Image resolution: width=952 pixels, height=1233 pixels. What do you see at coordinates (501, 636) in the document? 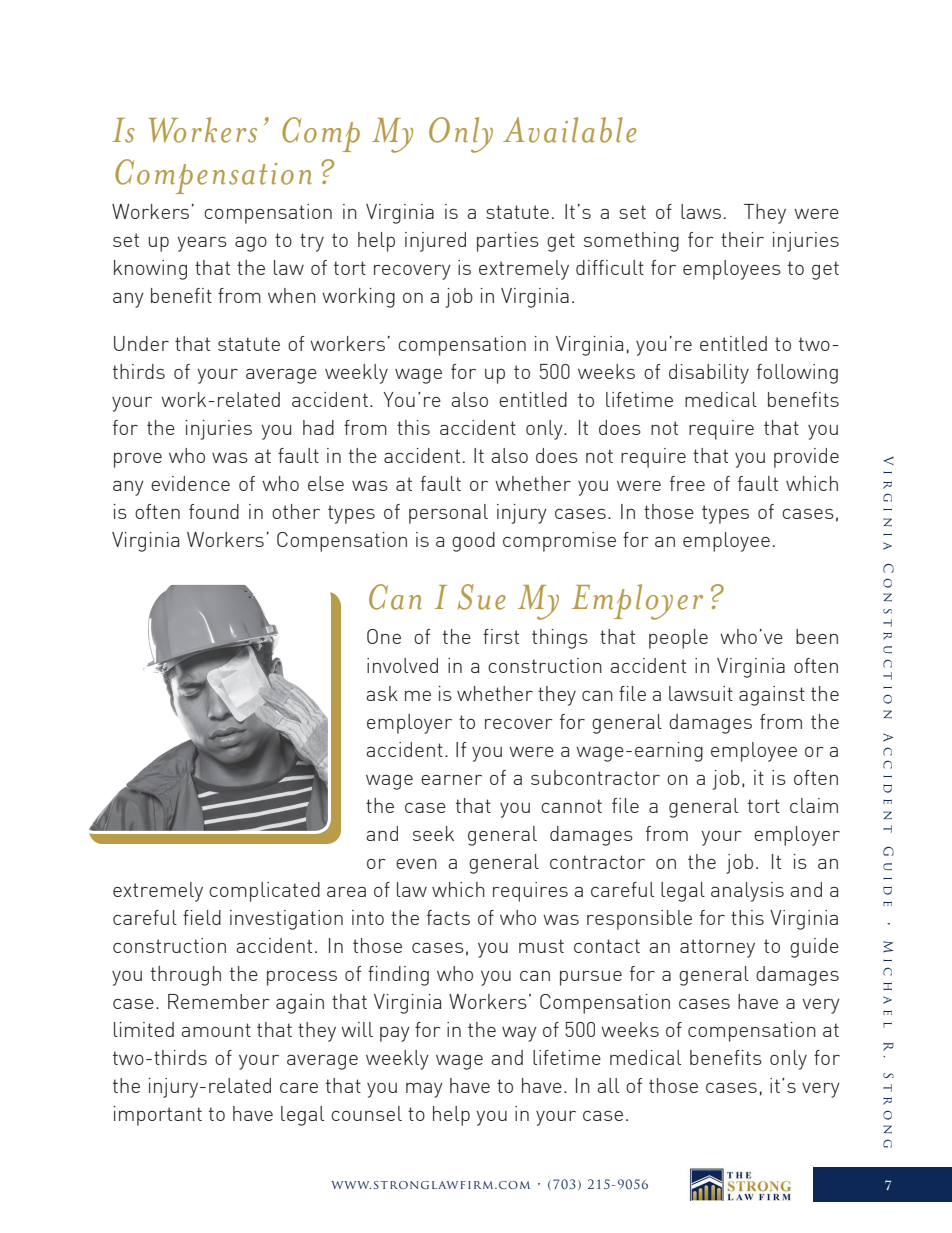
I see `first` at bounding box center [501, 636].
